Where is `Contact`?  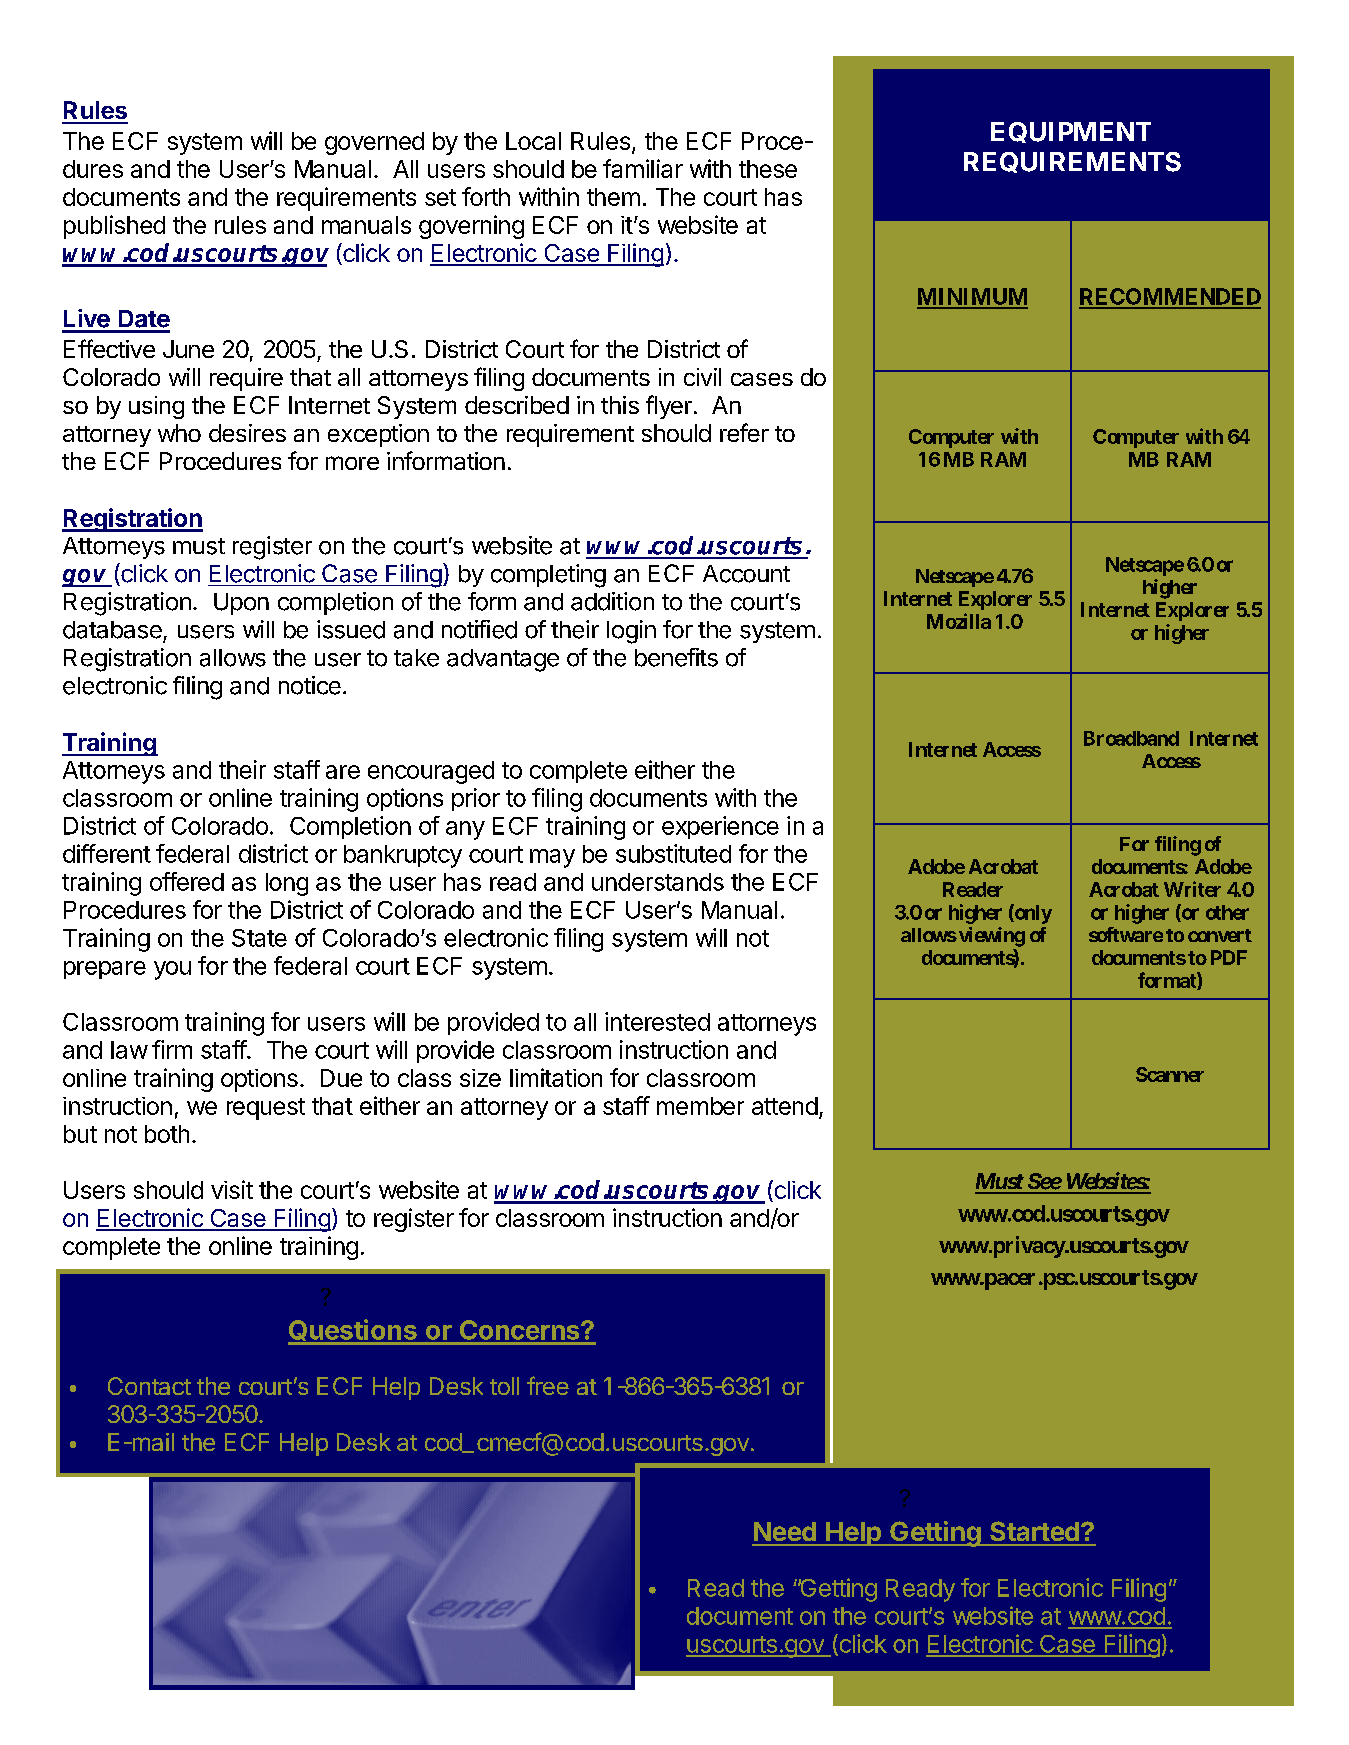 Contact is located at coordinates (149, 1386).
